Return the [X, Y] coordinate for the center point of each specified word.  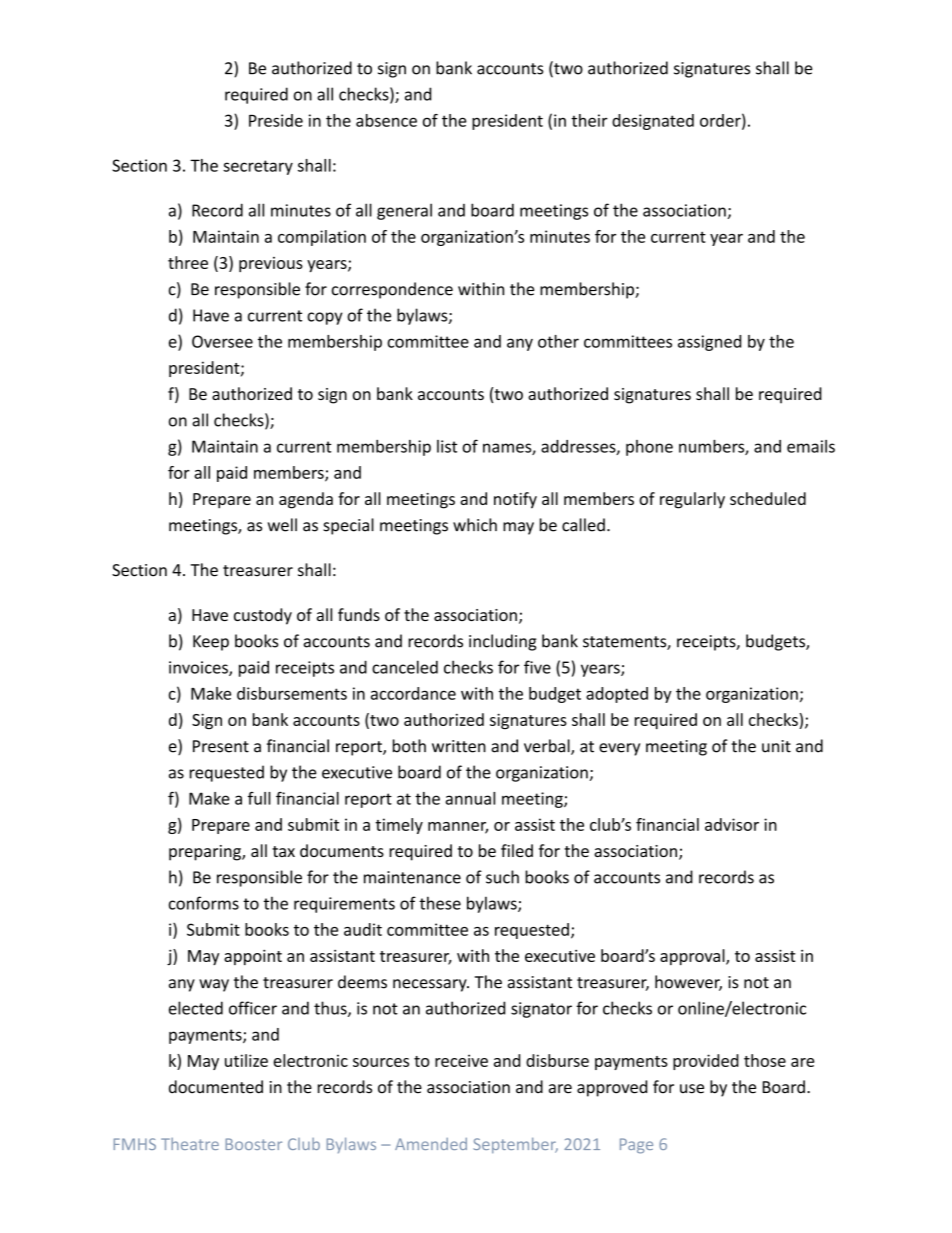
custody [263, 616]
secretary [258, 167]
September [515, 1145]
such [502, 877]
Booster [253, 1144]
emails [811, 446]
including [502, 642]
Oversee [222, 341]
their [589, 120]
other [558, 341]
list [447, 446]
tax [283, 851]
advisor [732, 824]
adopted [617, 695]
